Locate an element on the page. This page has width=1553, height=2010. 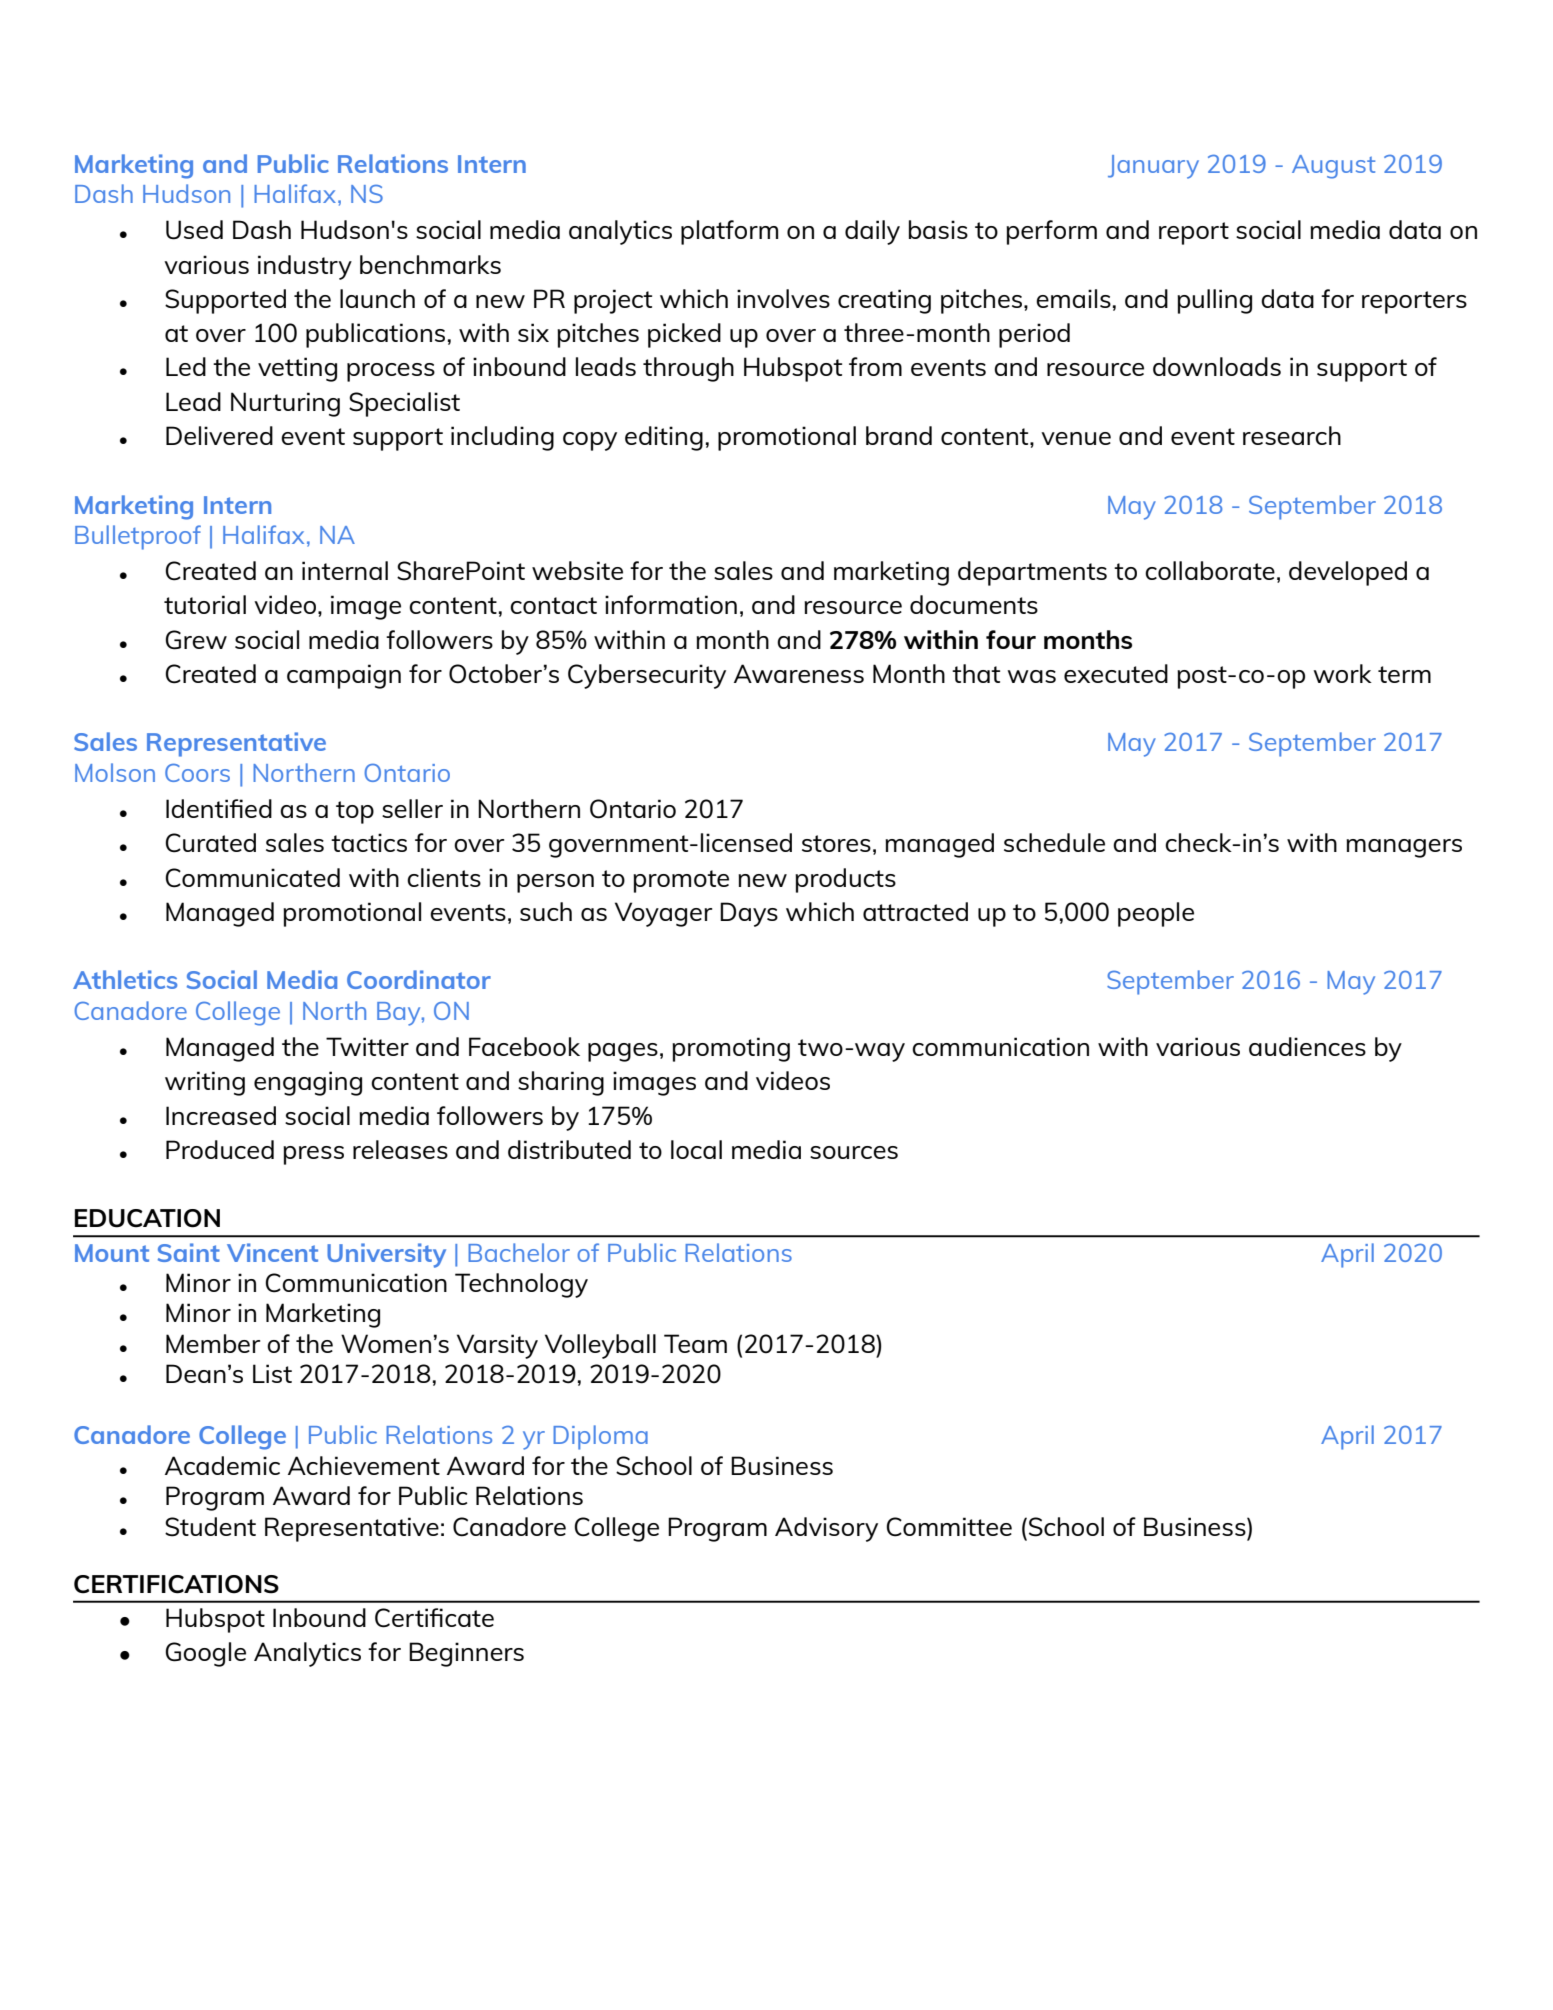
Communicated is located at coordinates (252, 878).
